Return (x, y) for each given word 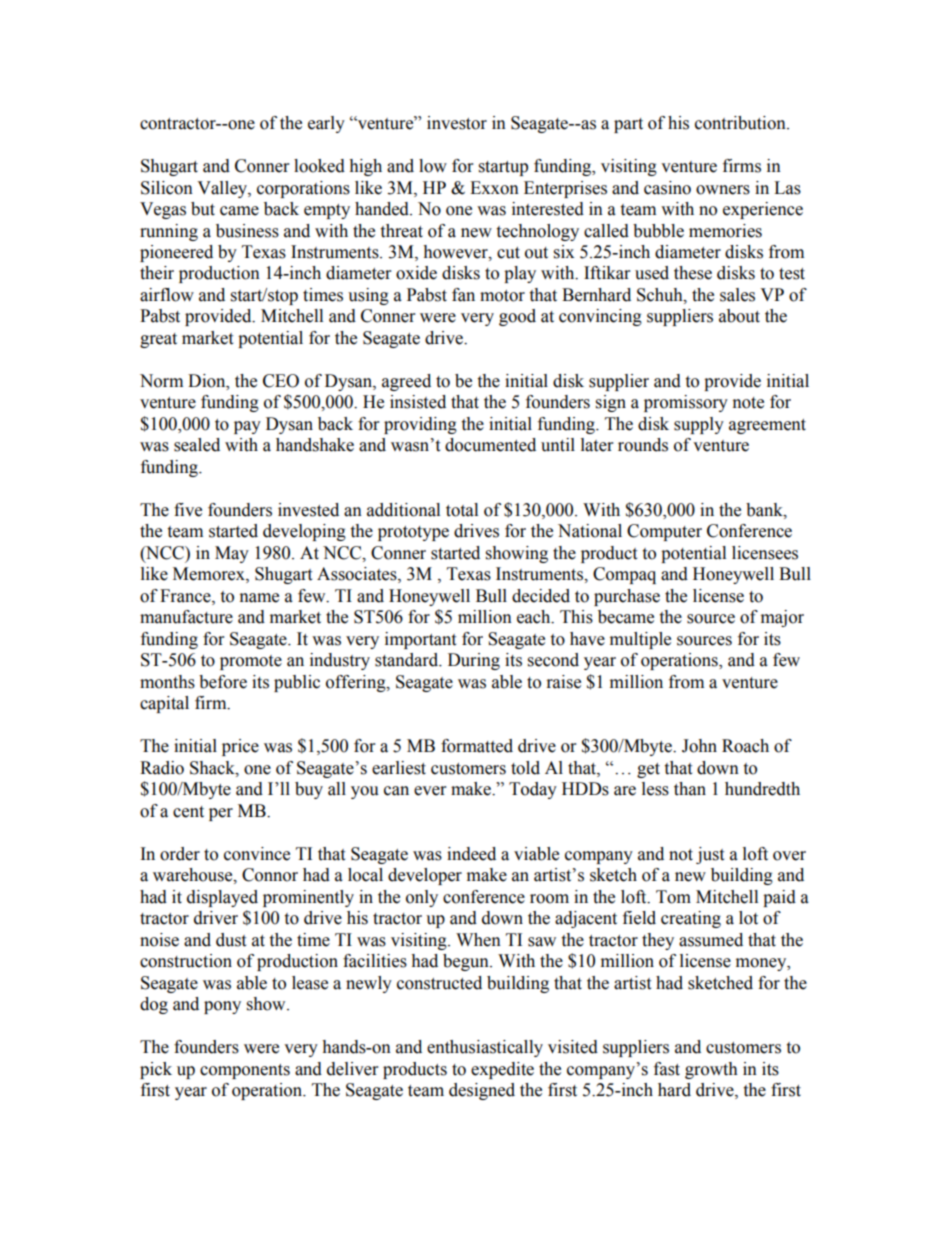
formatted (477, 746)
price (240, 747)
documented (490, 445)
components (245, 1071)
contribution (741, 123)
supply (699, 425)
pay (247, 427)
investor (457, 123)
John (699, 746)
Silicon (167, 188)
